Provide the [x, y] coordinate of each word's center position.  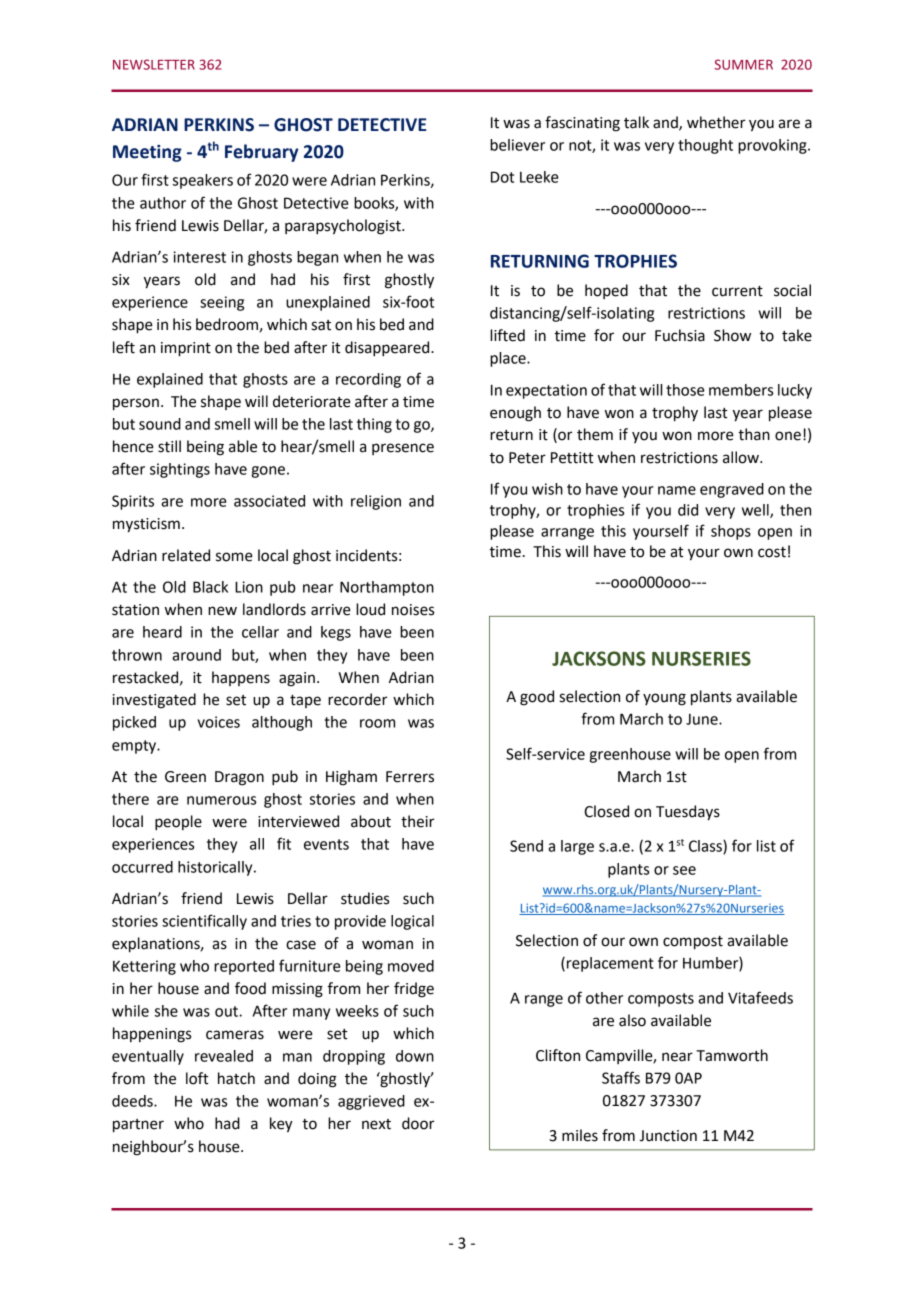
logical [412, 922]
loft [197, 1078]
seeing [222, 303]
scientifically [204, 922]
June [703, 719]
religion [376, 502]
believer [517, 145]
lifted [507, 335]
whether [716, 122]
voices [219, 722]
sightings [180, 470]
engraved [732, 490]
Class [706, 847]
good [537, 698]
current [737, 291]
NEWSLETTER [154, 64]
